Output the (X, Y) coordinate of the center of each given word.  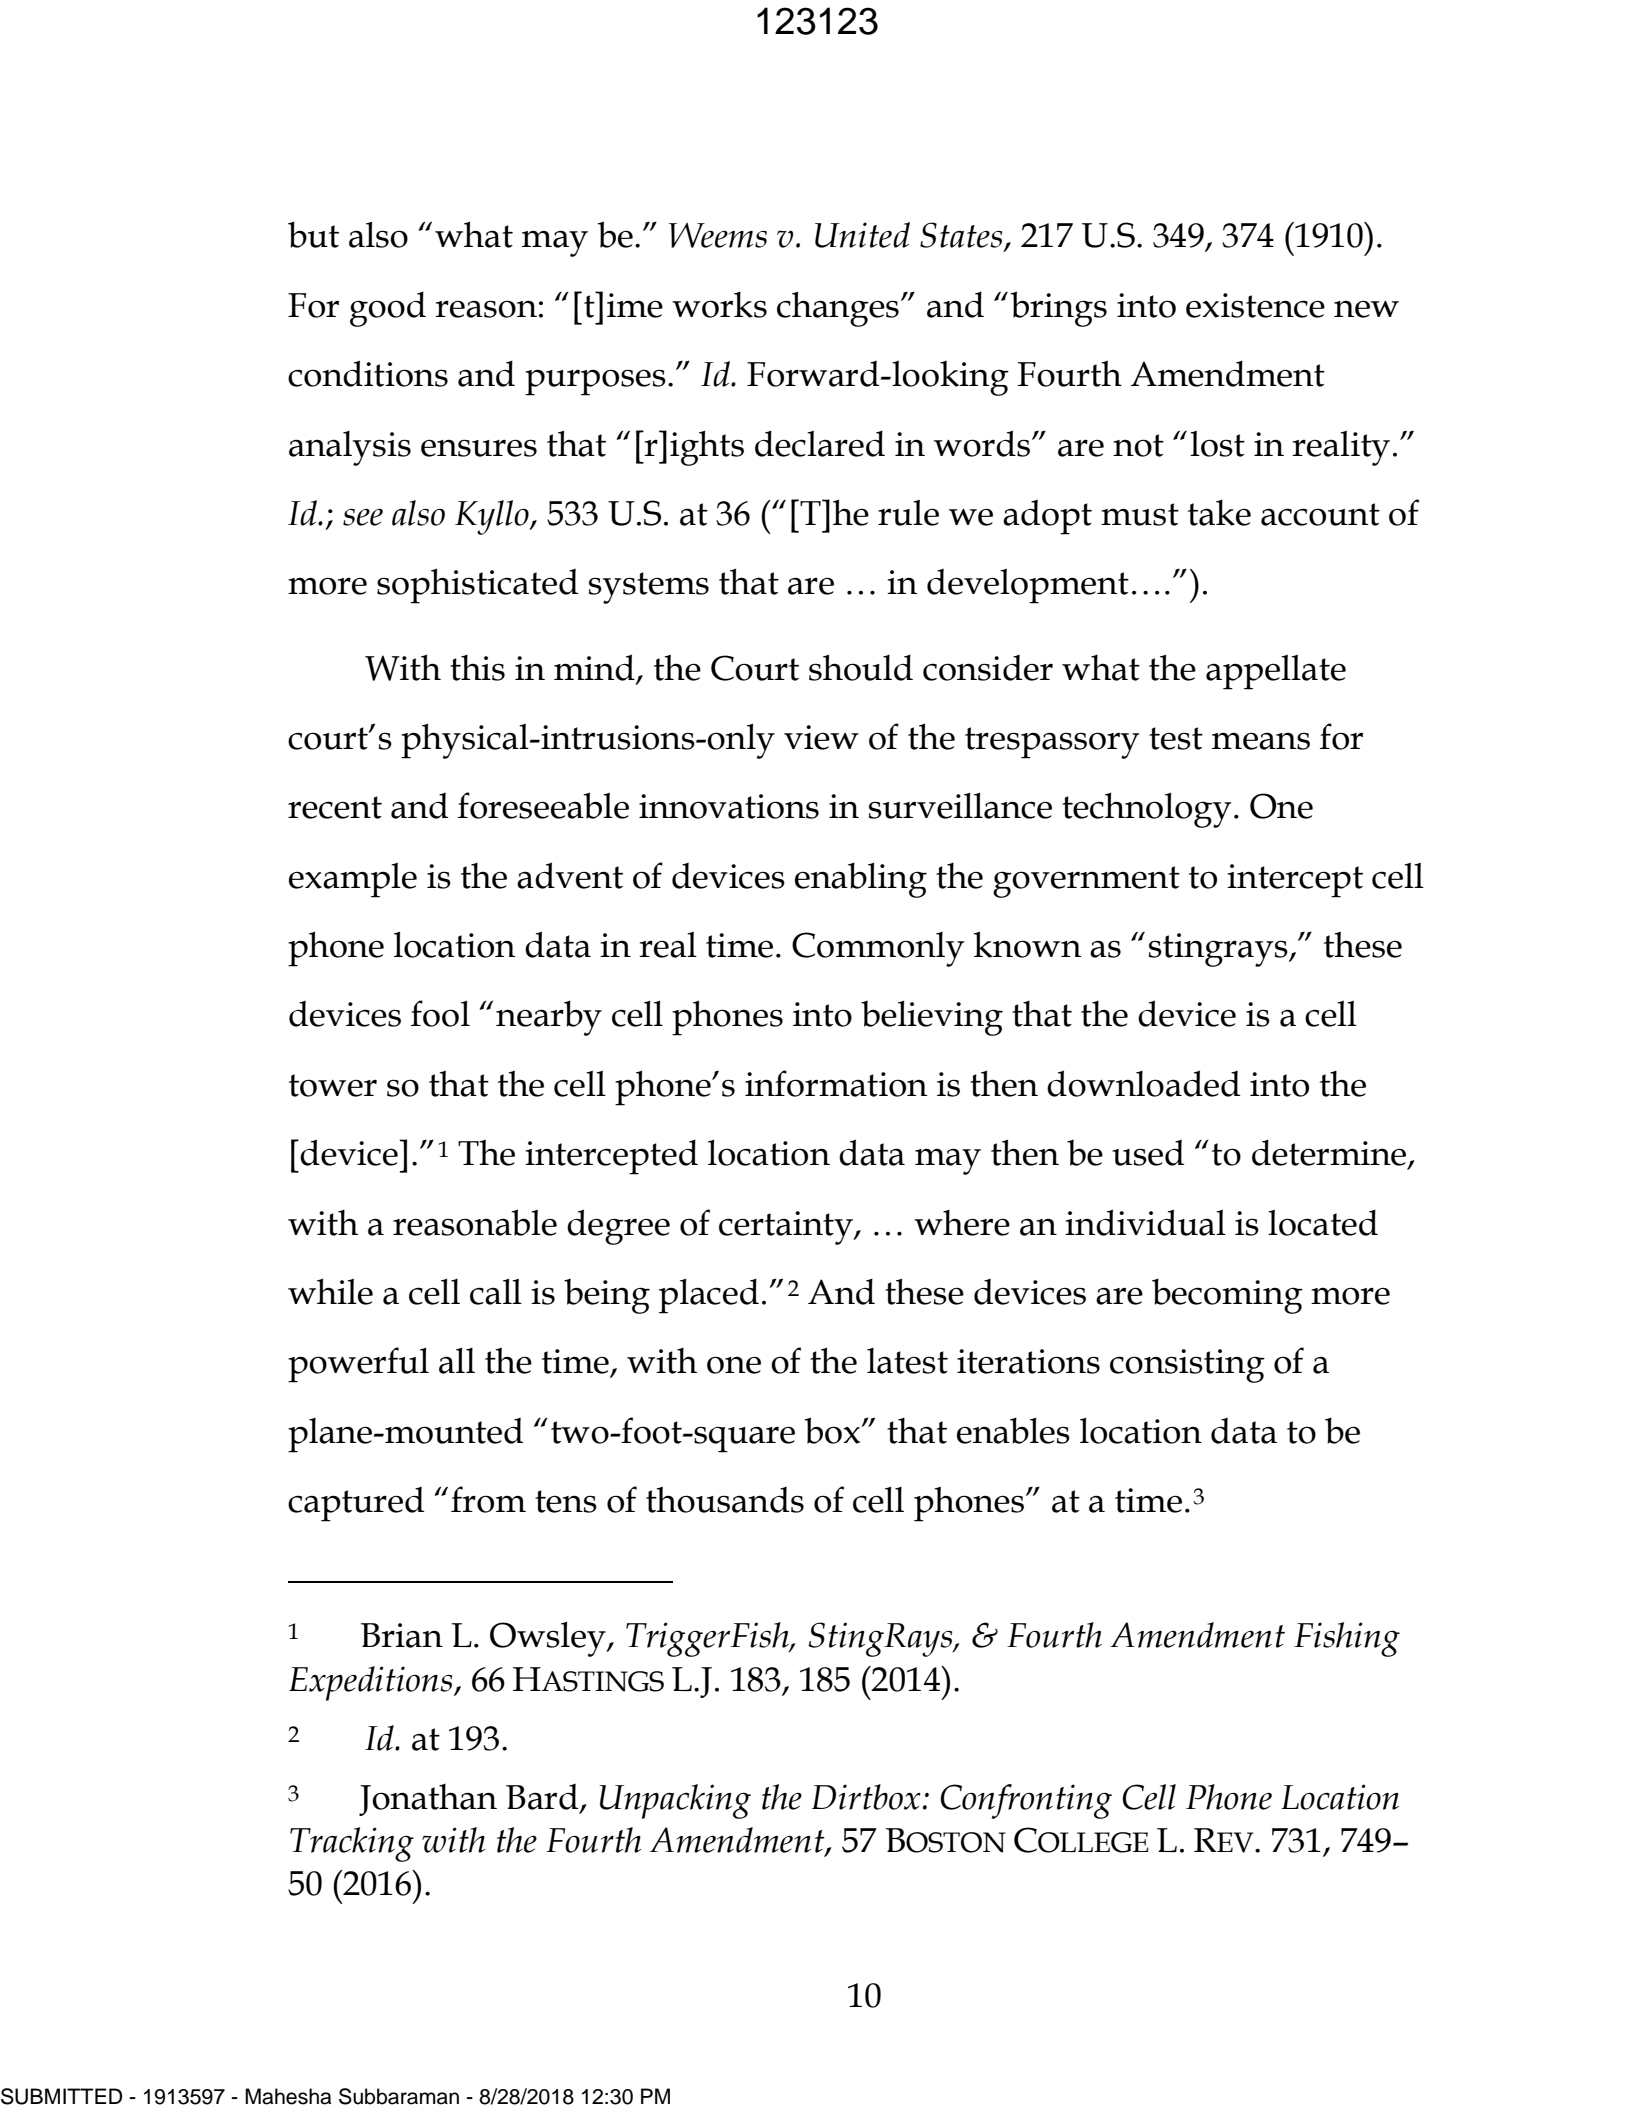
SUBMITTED (61, 2096)
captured (356, 1504)
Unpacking (675, 1801)
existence (1255, 305)
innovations (729, 806)
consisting (1187, 1366)
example (353, 880)
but (313, 234)
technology (1146, 810)
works (719, 305)
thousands (725, 1499)
